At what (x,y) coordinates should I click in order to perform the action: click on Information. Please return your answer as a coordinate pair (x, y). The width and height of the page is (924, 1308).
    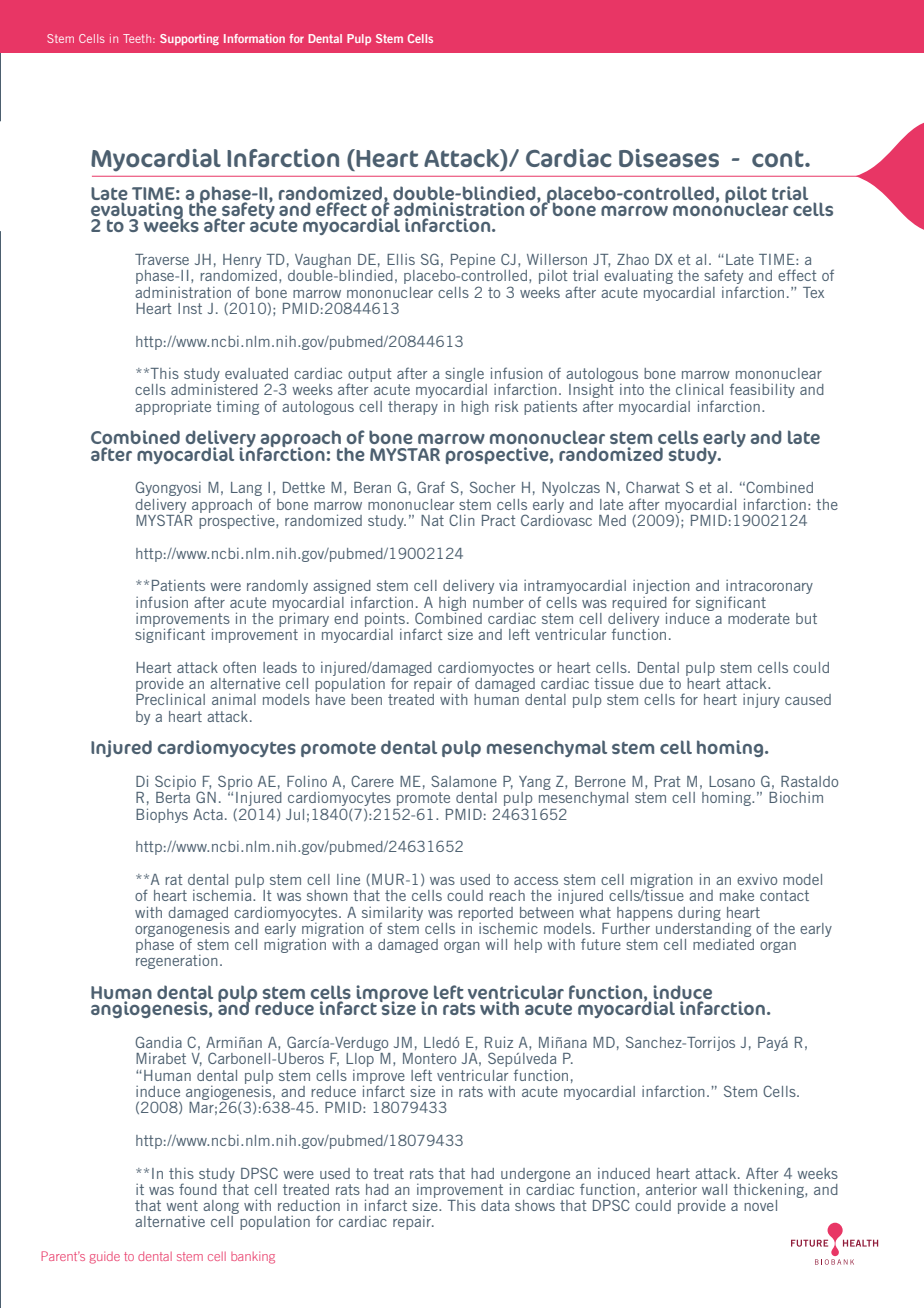
    Looking at the image, I should click on (254, 38).
